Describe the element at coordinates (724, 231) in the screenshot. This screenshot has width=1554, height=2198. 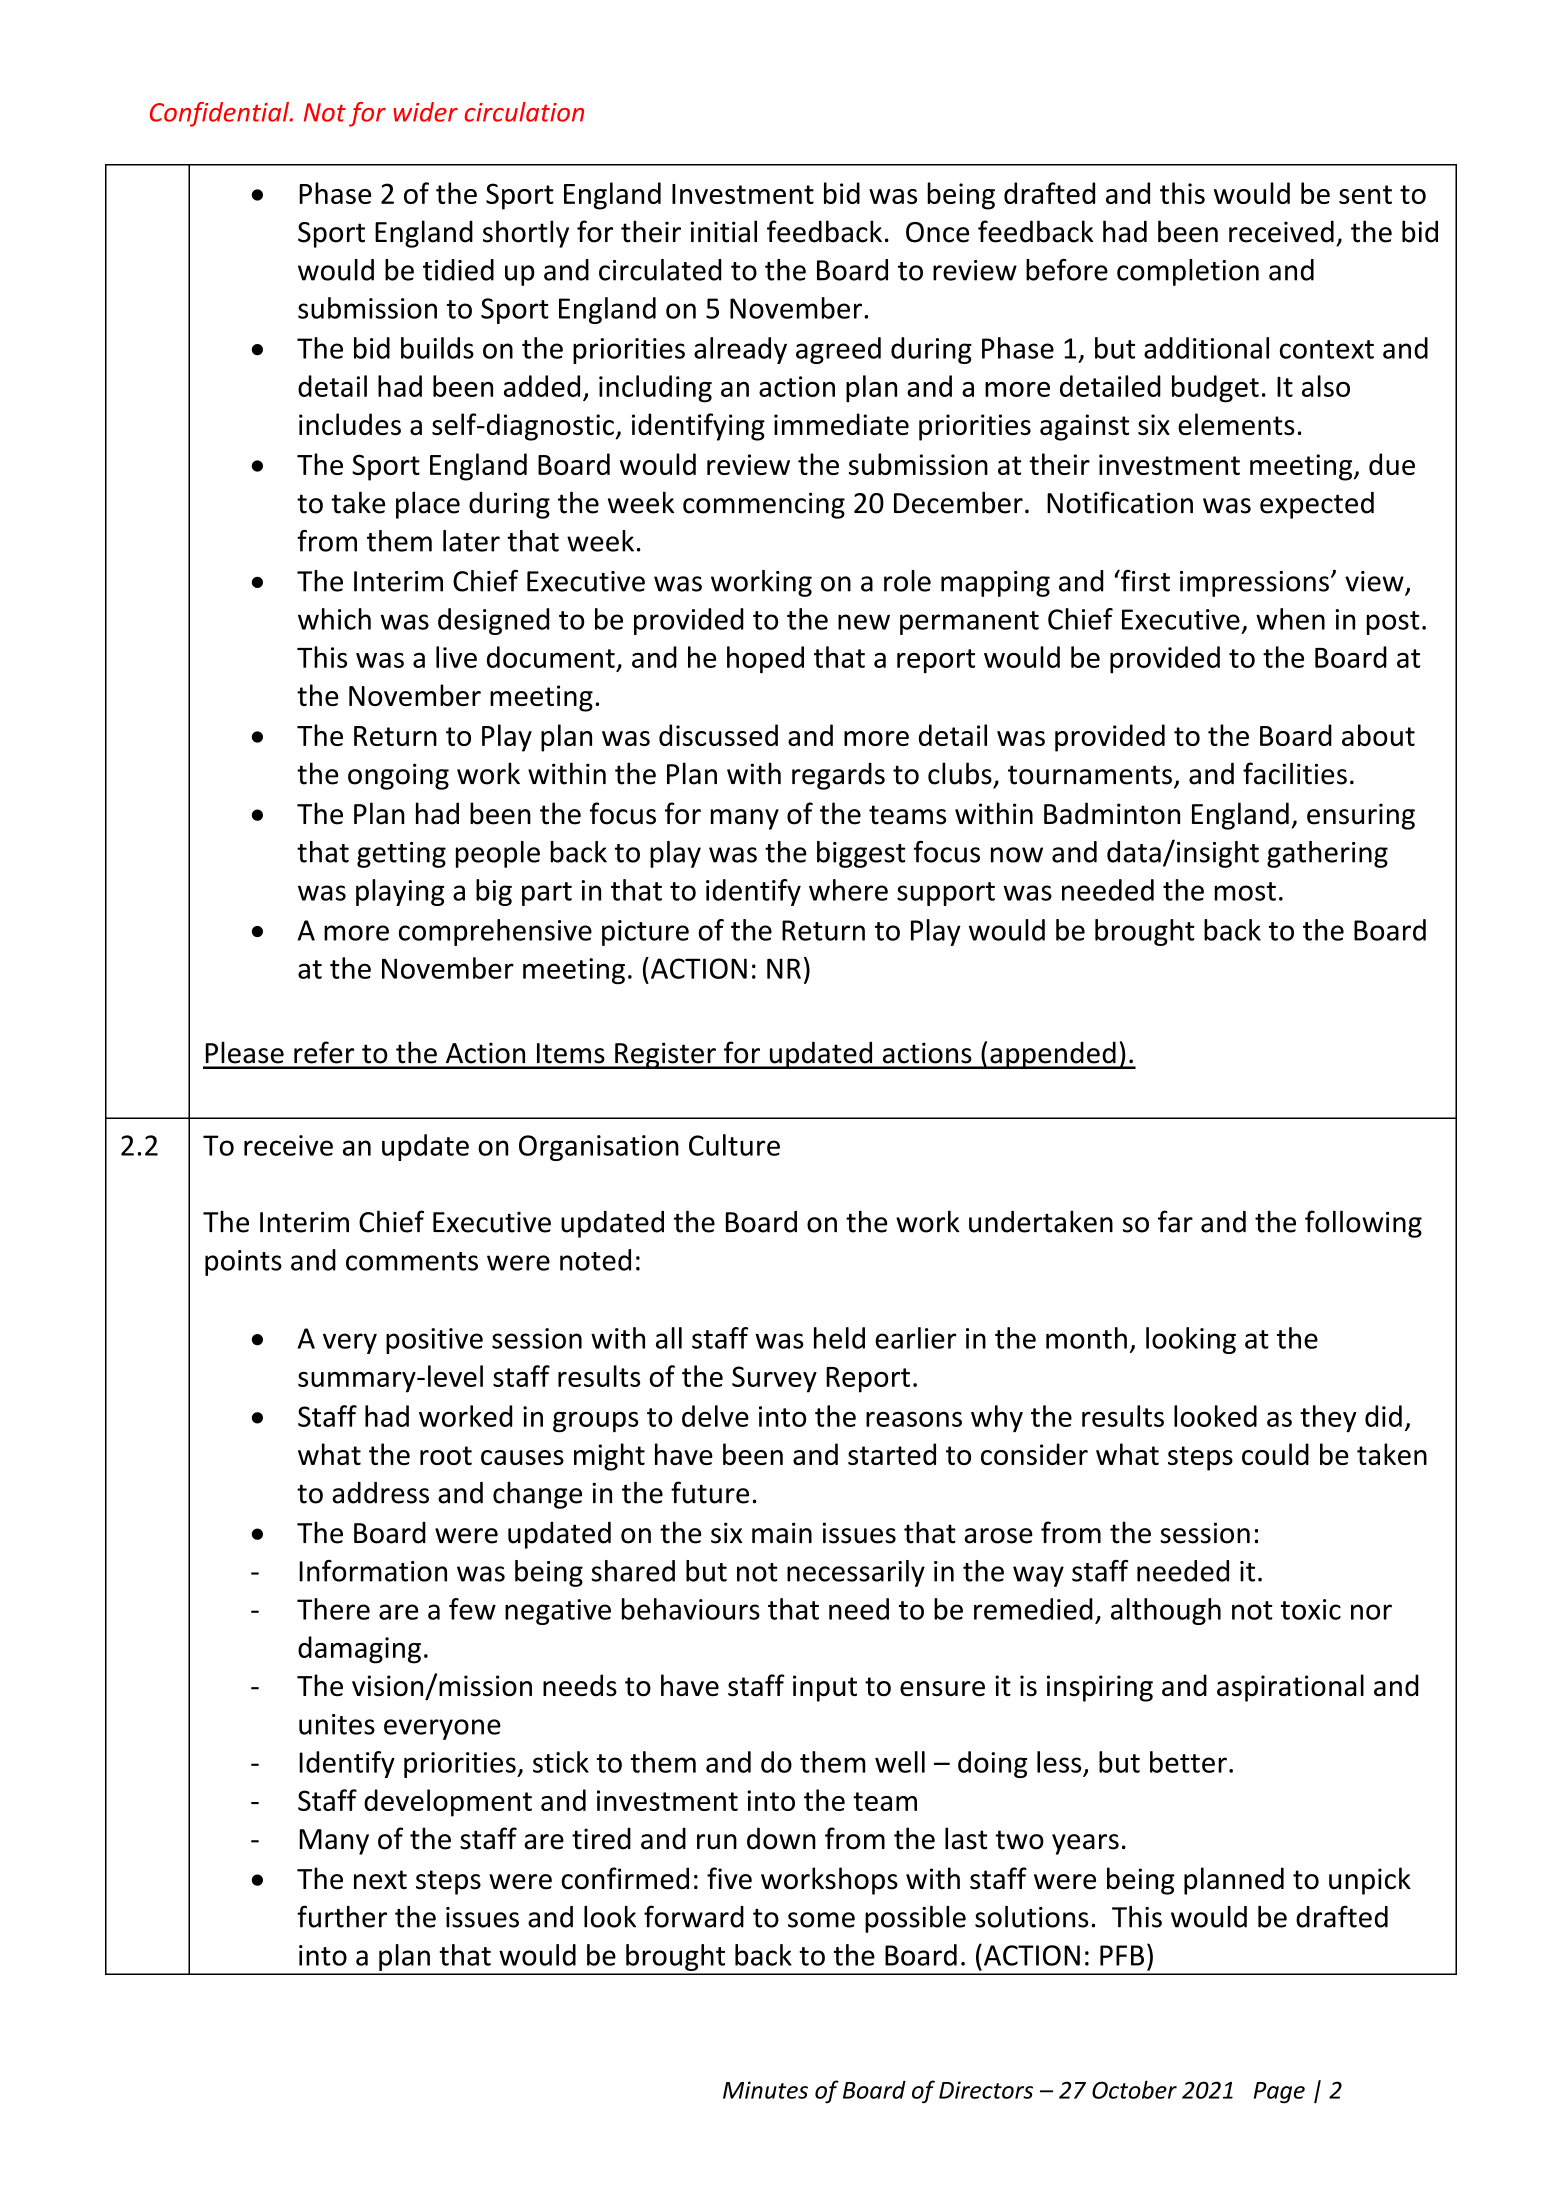
I see `initial` at that location.
